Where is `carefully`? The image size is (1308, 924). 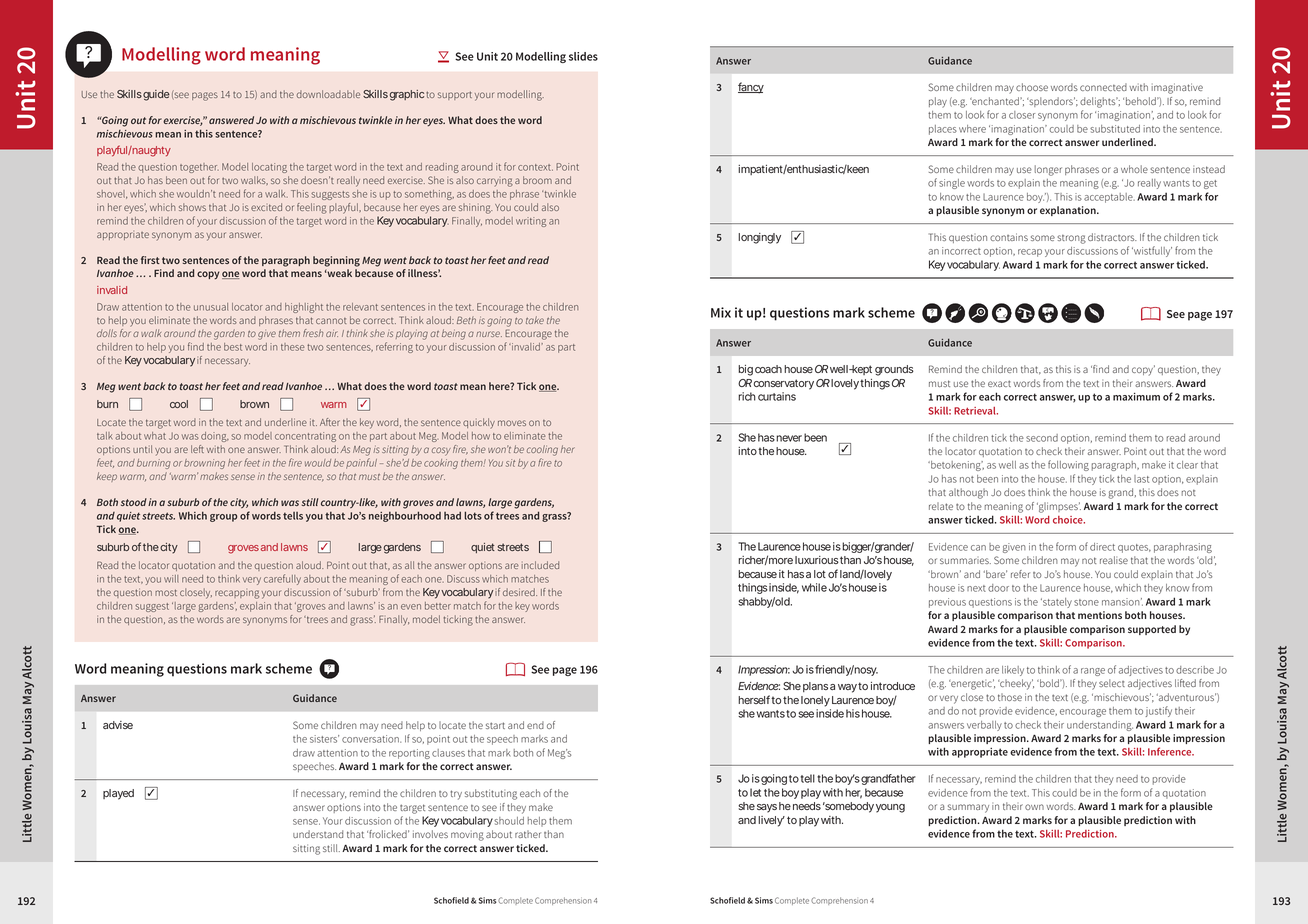 carefully is located at coordinates (282, 579).
